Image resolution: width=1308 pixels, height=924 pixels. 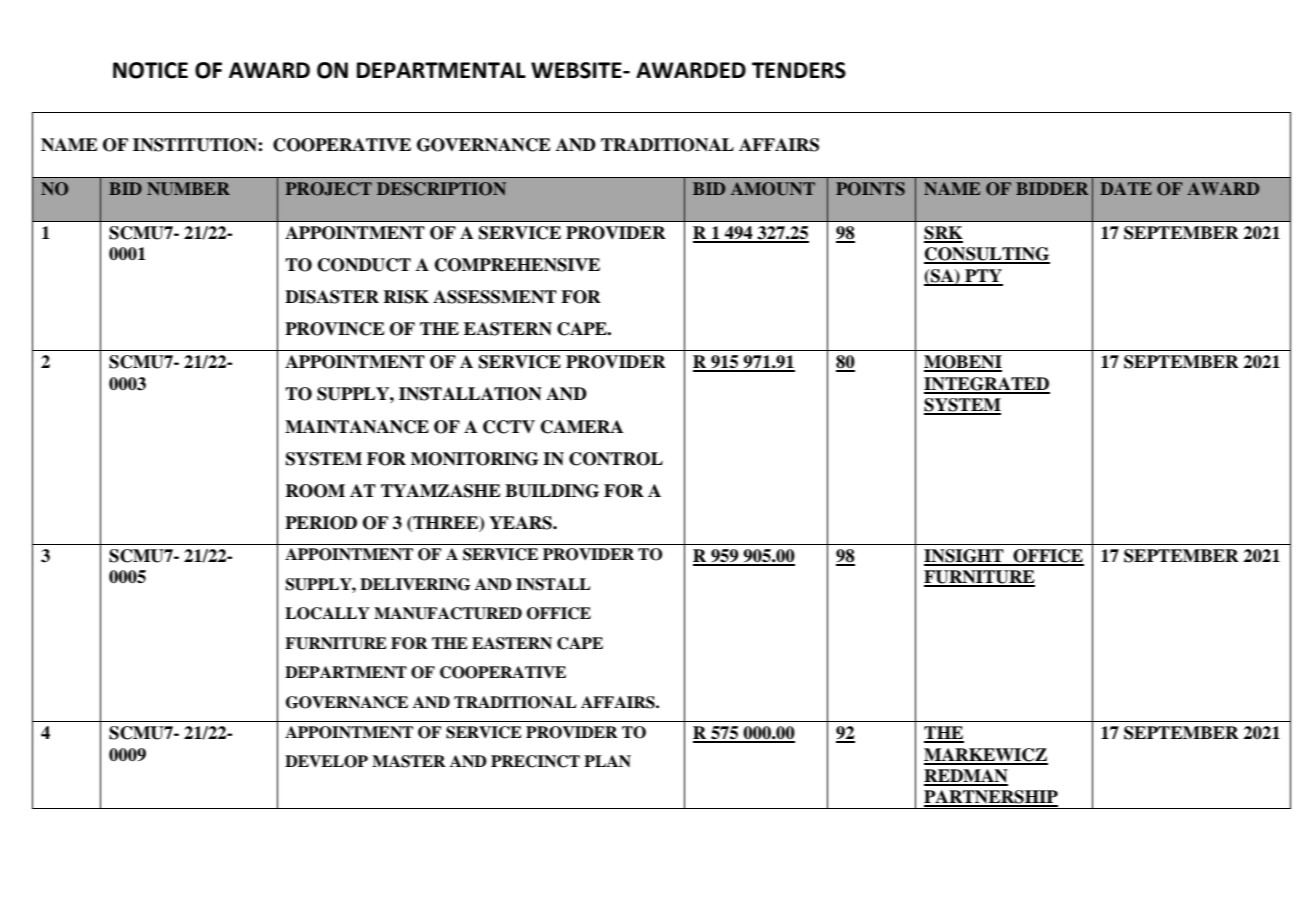 What do you see at coordinates (1052, 188) in the screenshot?
I see `BIDDER` at bounding box center [1052, 188].
